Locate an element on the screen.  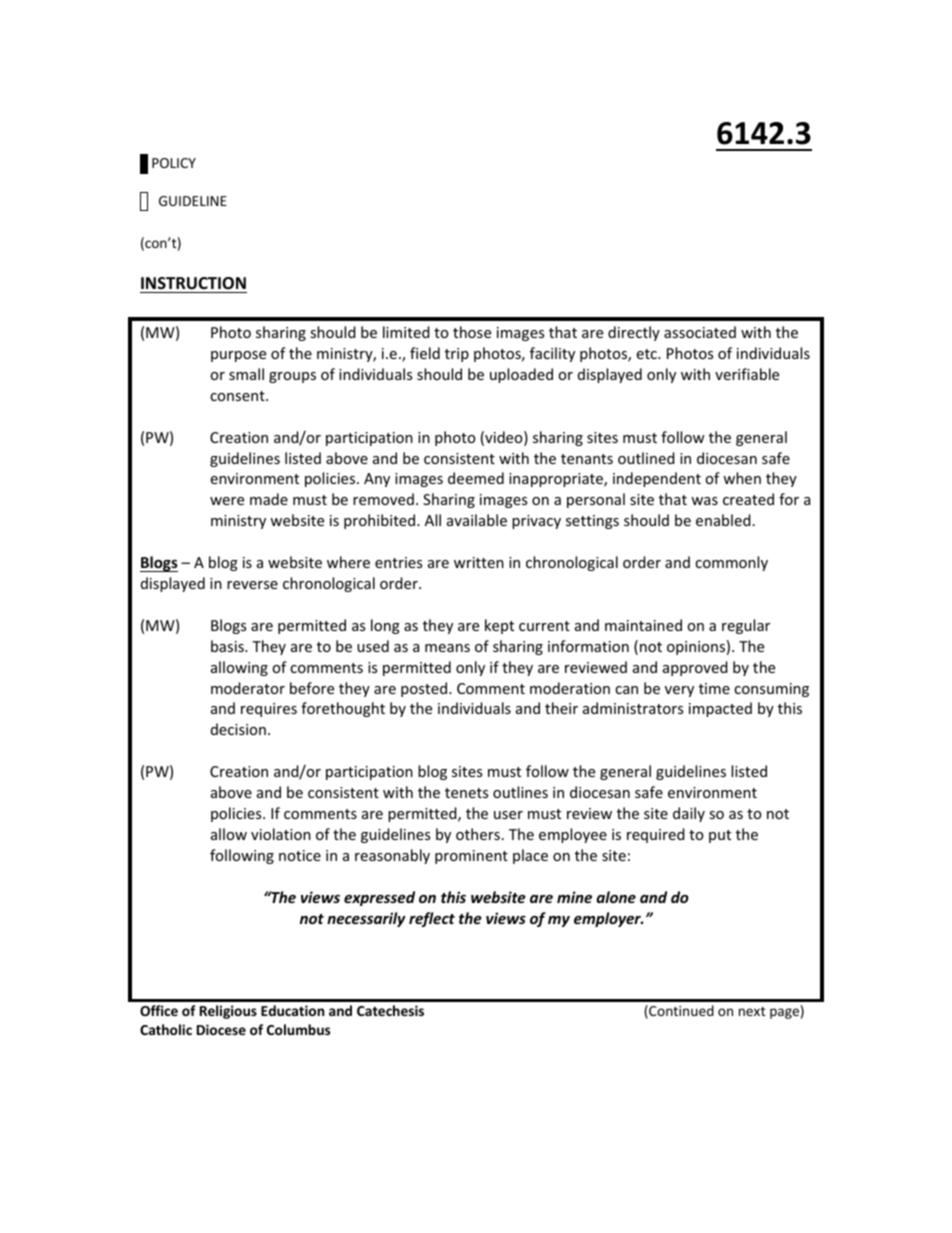
Religious is located at coordinates (228, 1012).
